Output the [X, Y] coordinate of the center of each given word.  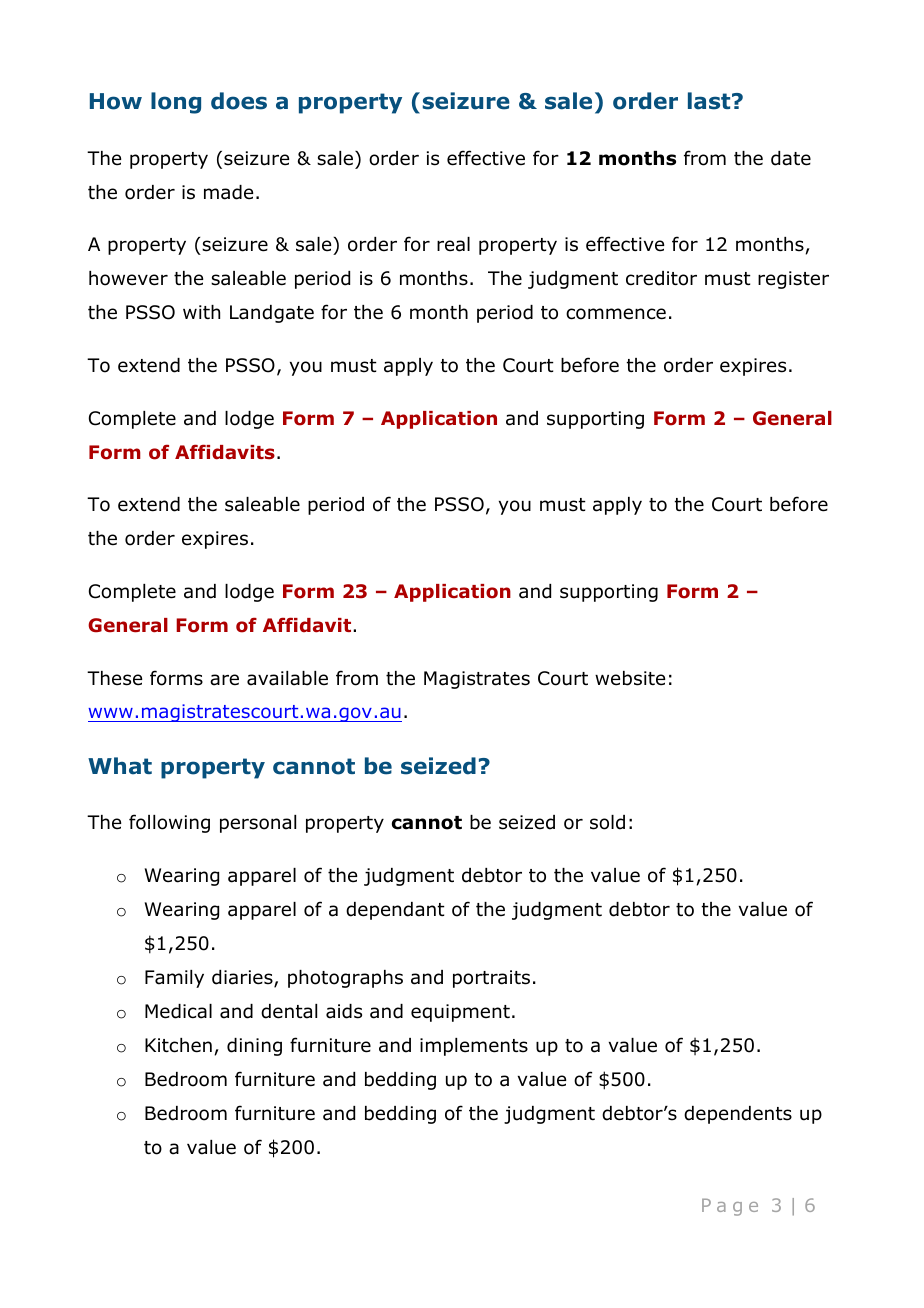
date [791, 158]
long [176, 103]
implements [474, 1047]
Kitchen [178, 1045]
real [453, 244]
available [287, 678]
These [114, 678]
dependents [738, 1115]
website [630, 678]
